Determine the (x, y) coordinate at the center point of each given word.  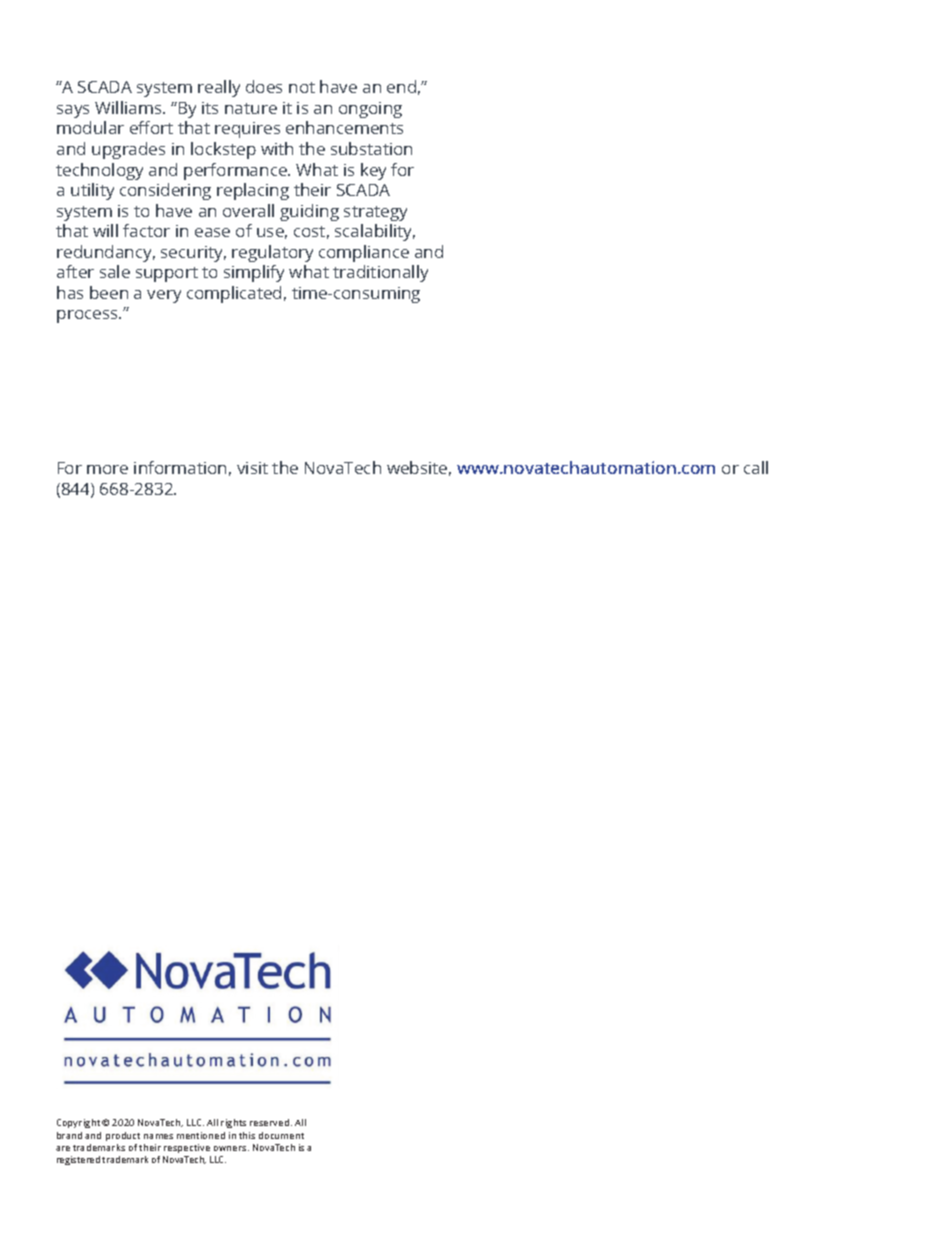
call (756, 467)
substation (371, 148)
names (158, 1136)
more (107, 469)
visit (252, 468)
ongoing (370, 110)
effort (151, 127)
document (281, 1135)
